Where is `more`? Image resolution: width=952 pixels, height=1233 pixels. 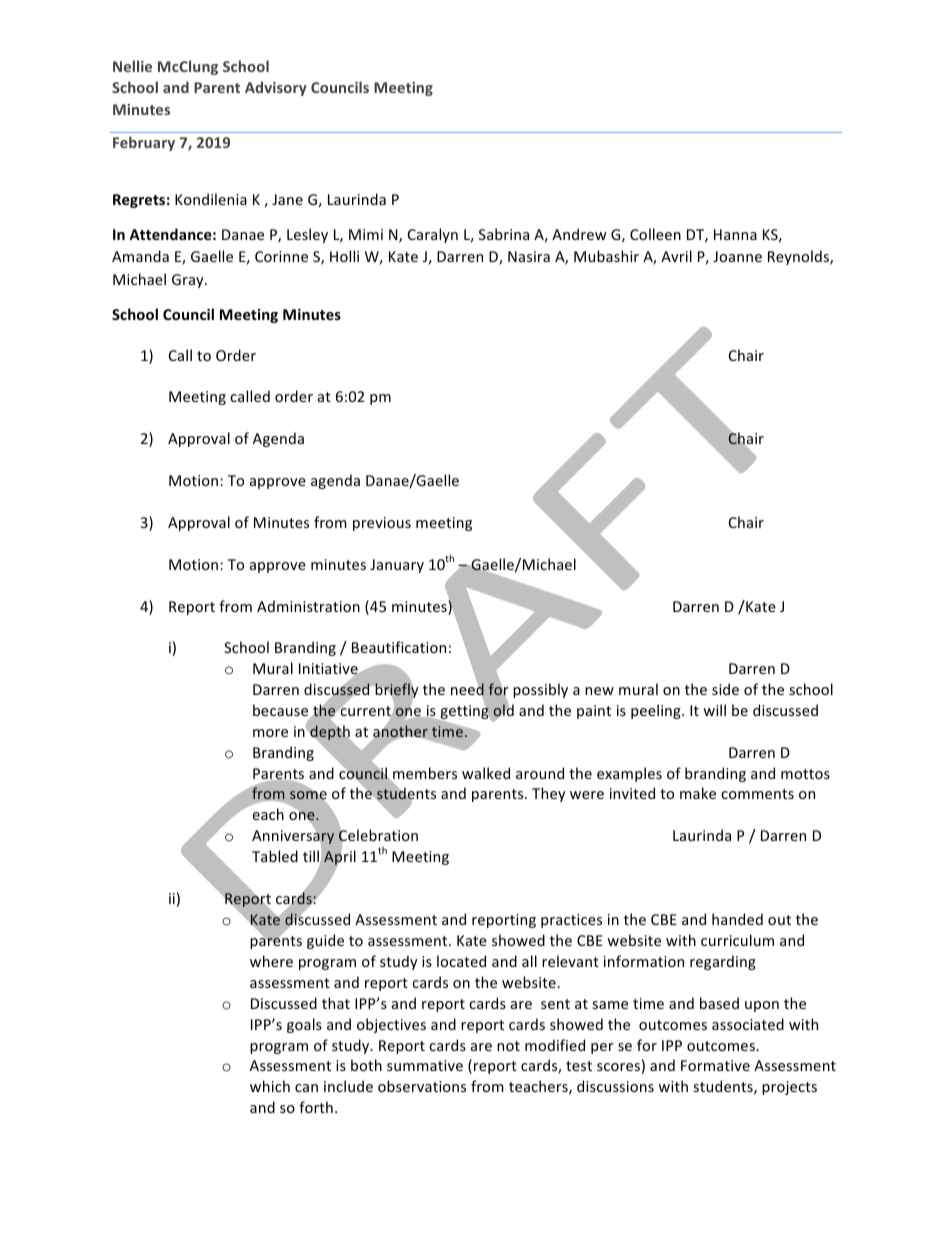 more is located at coordinates (270, 733).
